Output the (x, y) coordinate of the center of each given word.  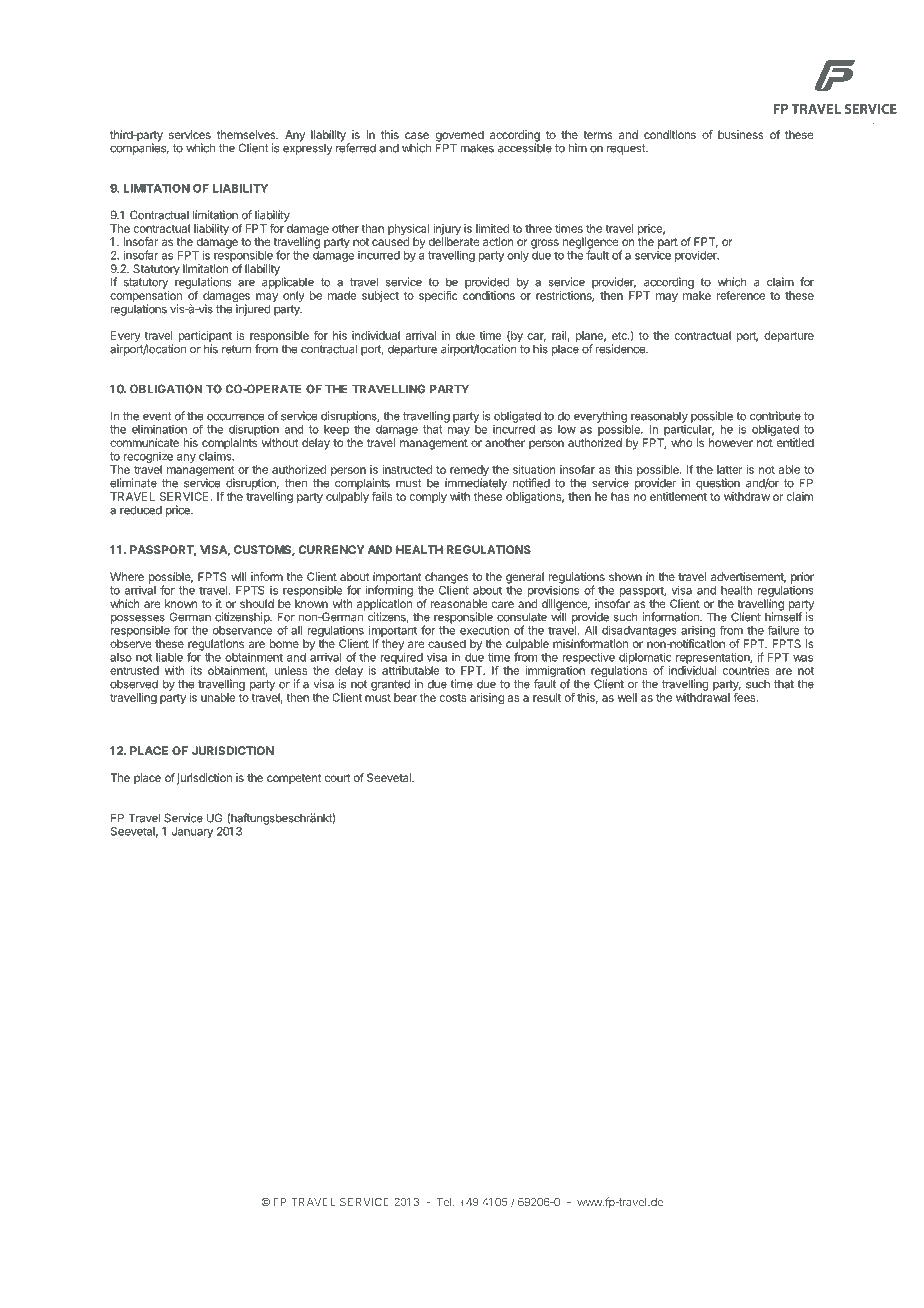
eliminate (133, 483)
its (196, 670)
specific (438, 296)
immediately (476, 484)
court (338, 778)
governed (460, 137)
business (741, 134)
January (192, 832)
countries (746, 670)
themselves (247, 134)
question (718, 484)
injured (253, 309)
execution (484, 630)
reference (741, 295)
